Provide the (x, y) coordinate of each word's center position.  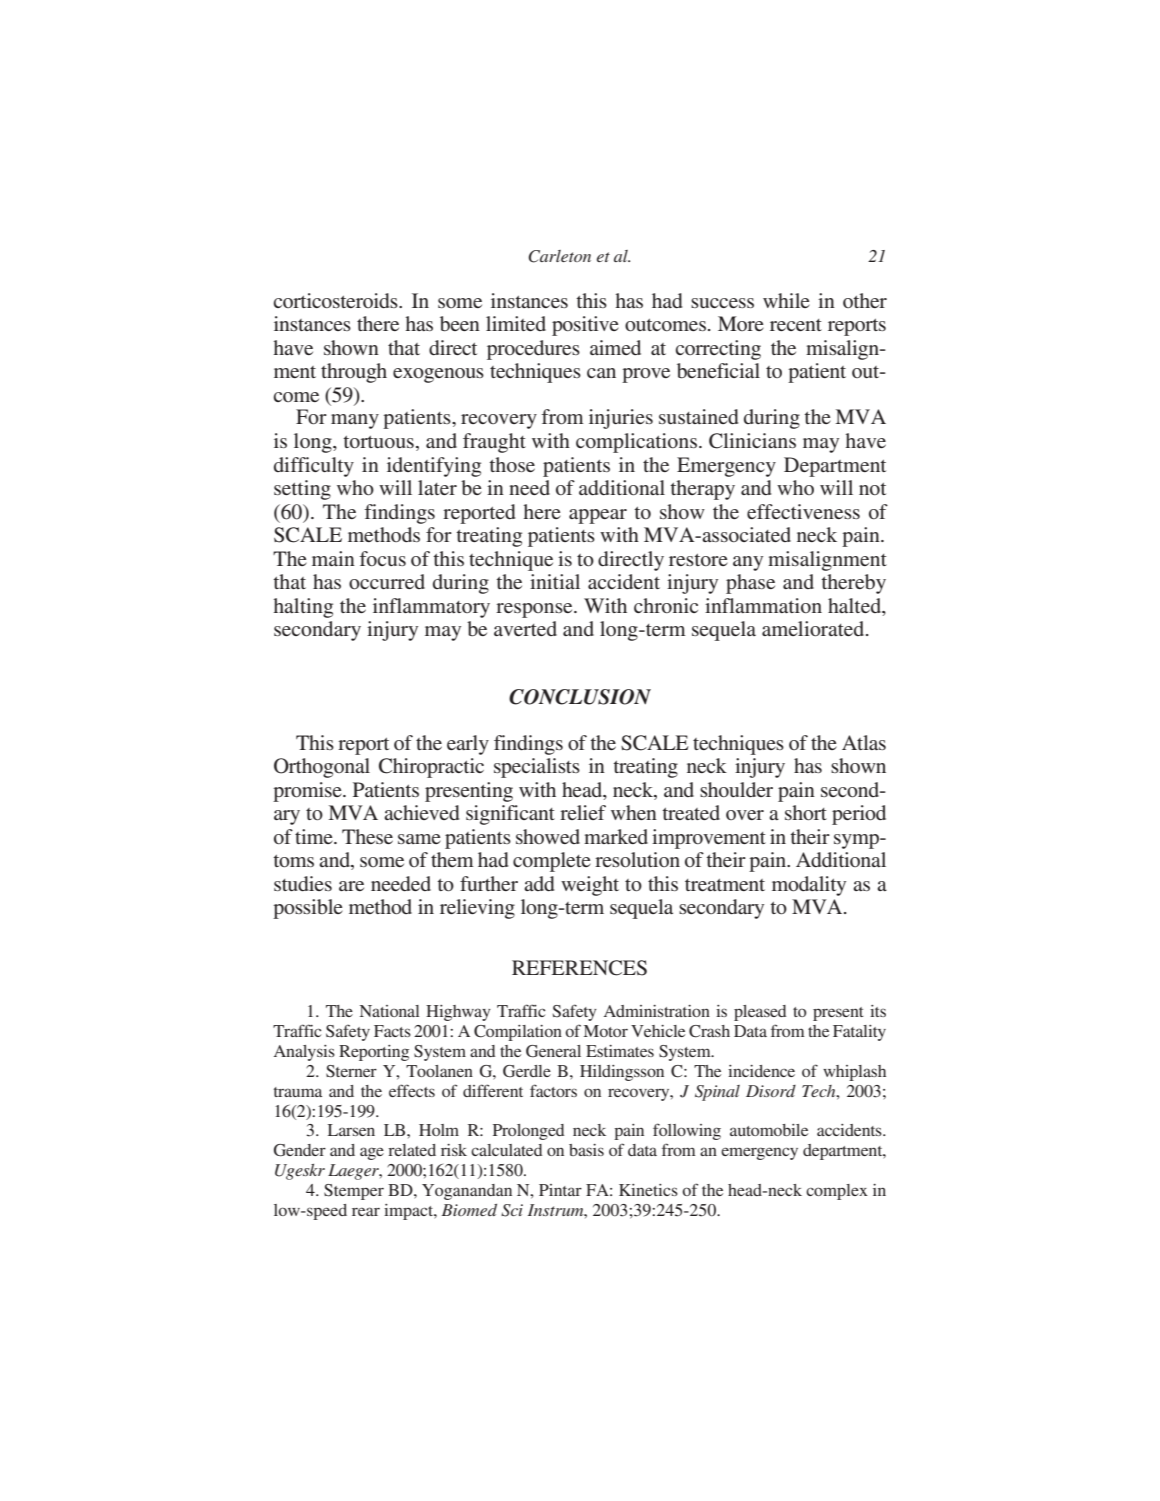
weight (590, 886)
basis (586, 1150)
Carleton (559, 256)
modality (809, 886)
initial (555, 581)
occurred (387, 581)
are (351, 886)
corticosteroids (336, 300)
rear (366, 1211)
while (786, 300)
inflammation (763, 605)
